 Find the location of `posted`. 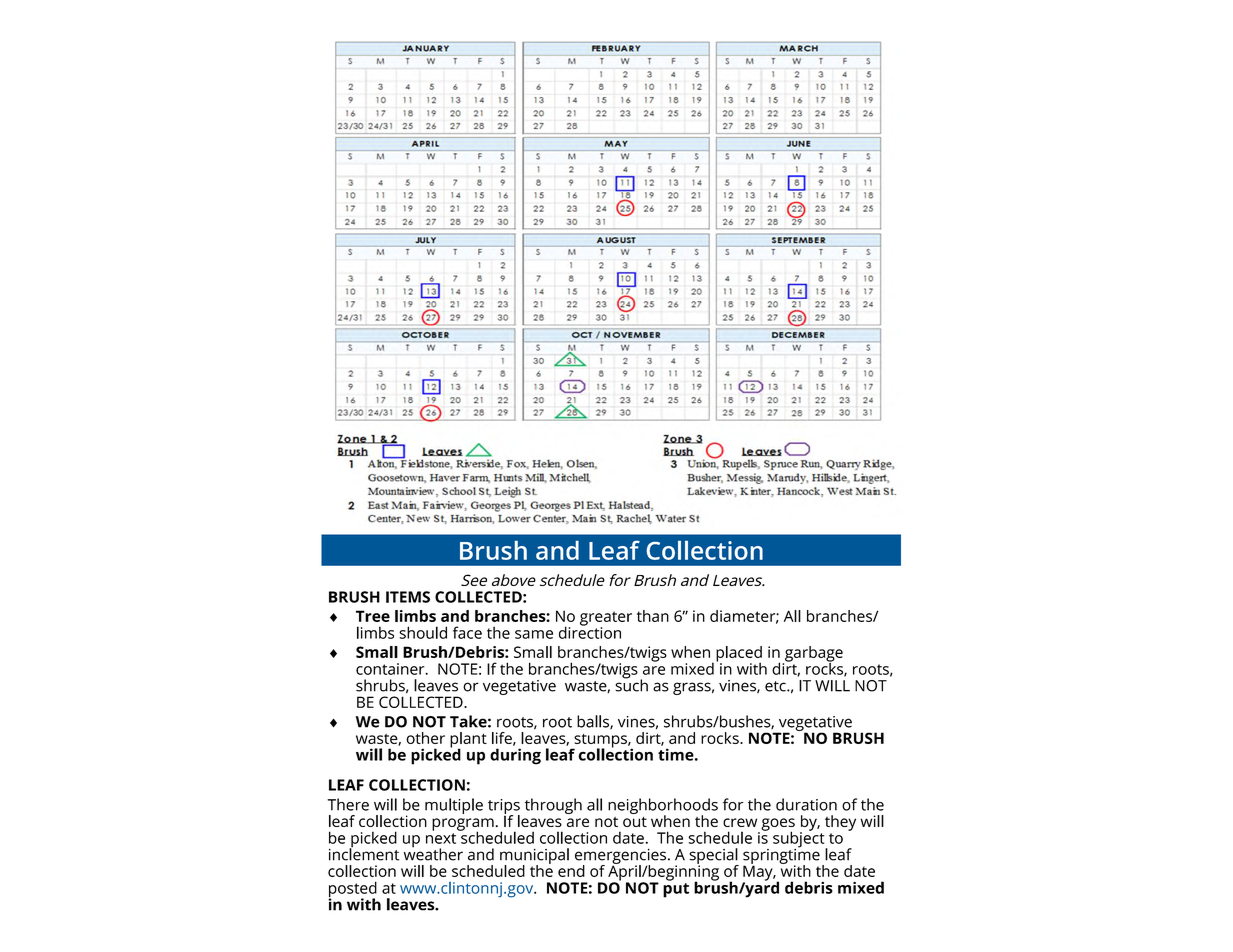

posted is located at coordinates (352, 890).
